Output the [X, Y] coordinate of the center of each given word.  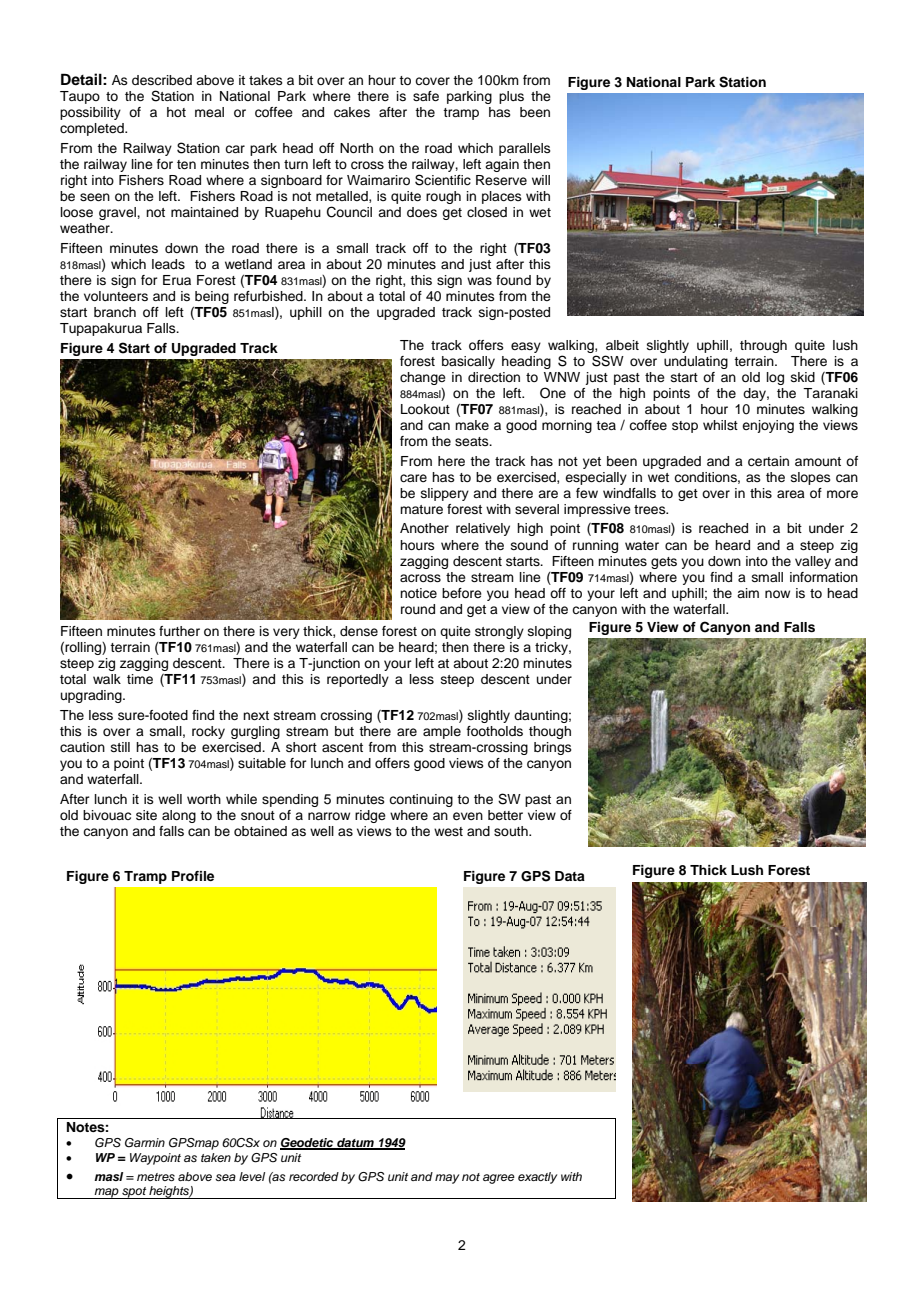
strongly [499, 632]
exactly [537, 1178]
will [541, 180]
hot [176, 112]
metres [156, 1177]
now [777, 594]
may [447, 1179]
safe [426, 96]
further [179, 631]
